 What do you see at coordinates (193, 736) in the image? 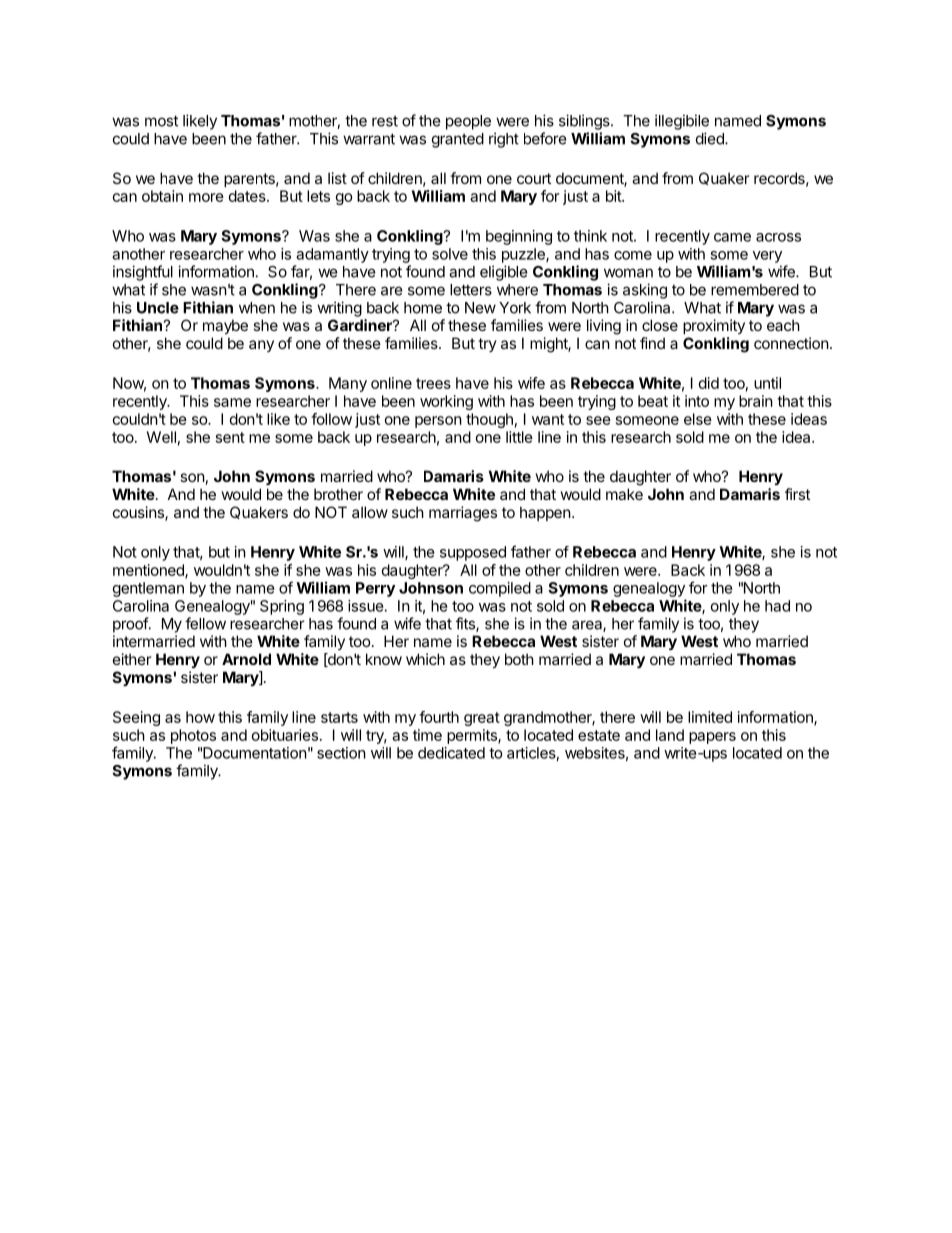
I see `photos` at bounding box center [193, 736].
